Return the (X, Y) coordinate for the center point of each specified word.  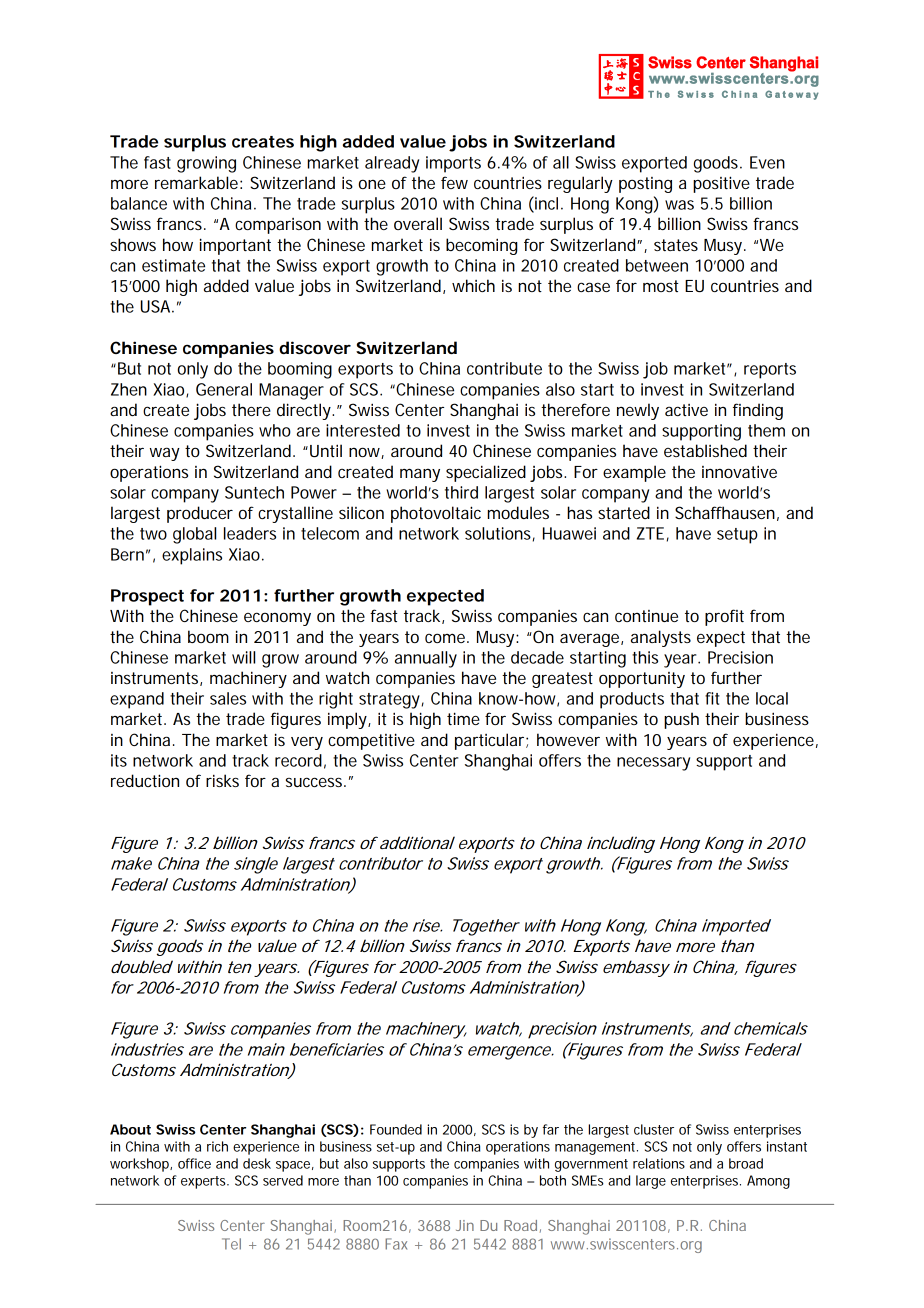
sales (228, 698)
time (463, 718)
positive (721, 184)
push (681, 720)
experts (205, 1182)
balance (139, 203)
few (454, 182)
